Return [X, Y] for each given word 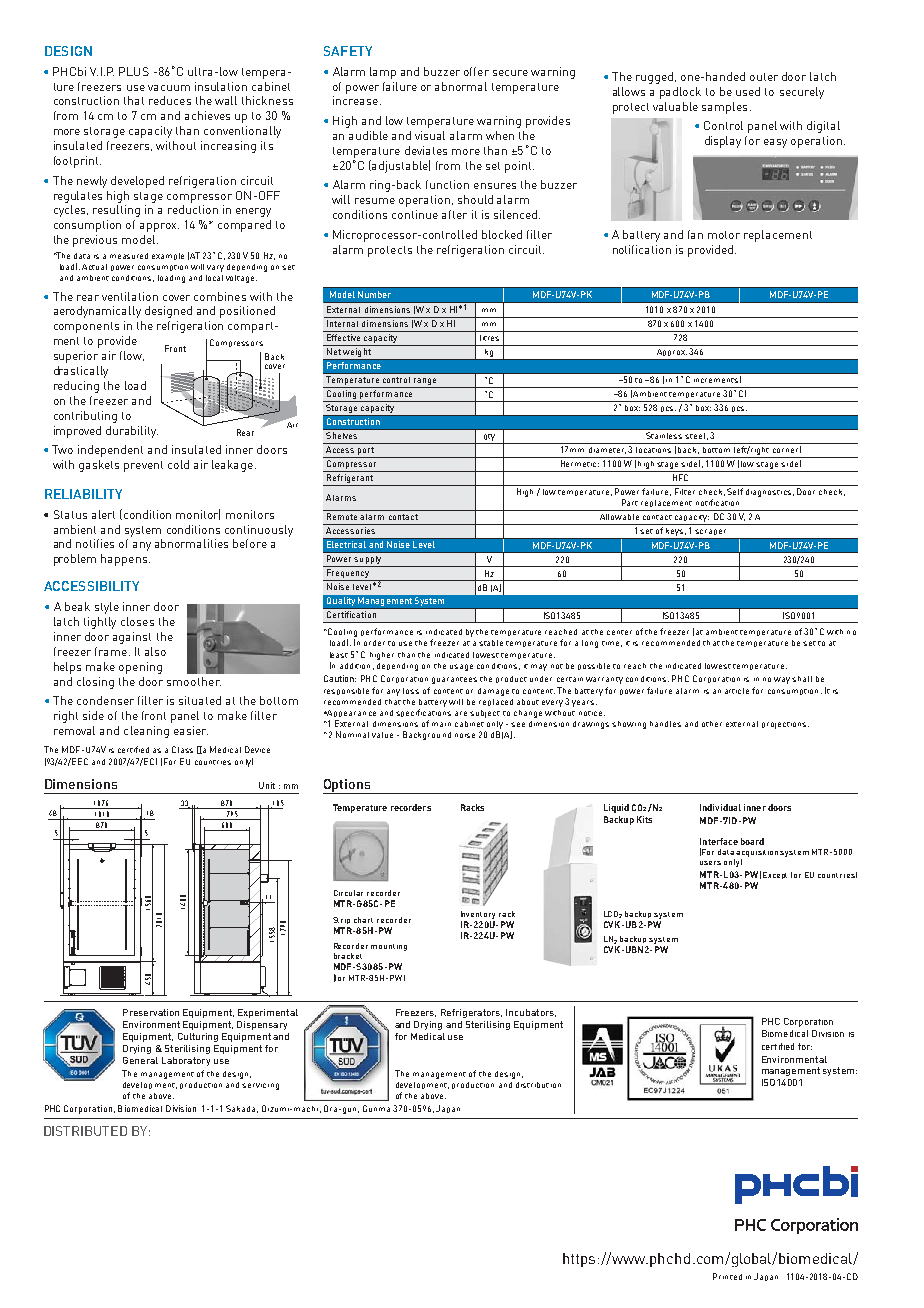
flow [132, 356]
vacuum [169, 88]
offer [476, 71]
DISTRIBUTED [85, 1131]
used [748, 91]
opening [140, 668]
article [737, 691]
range [425, 383]
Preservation [151, 1012]
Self [735, 491]
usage [461, 667]
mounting [389, 947]
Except [775, 875]
